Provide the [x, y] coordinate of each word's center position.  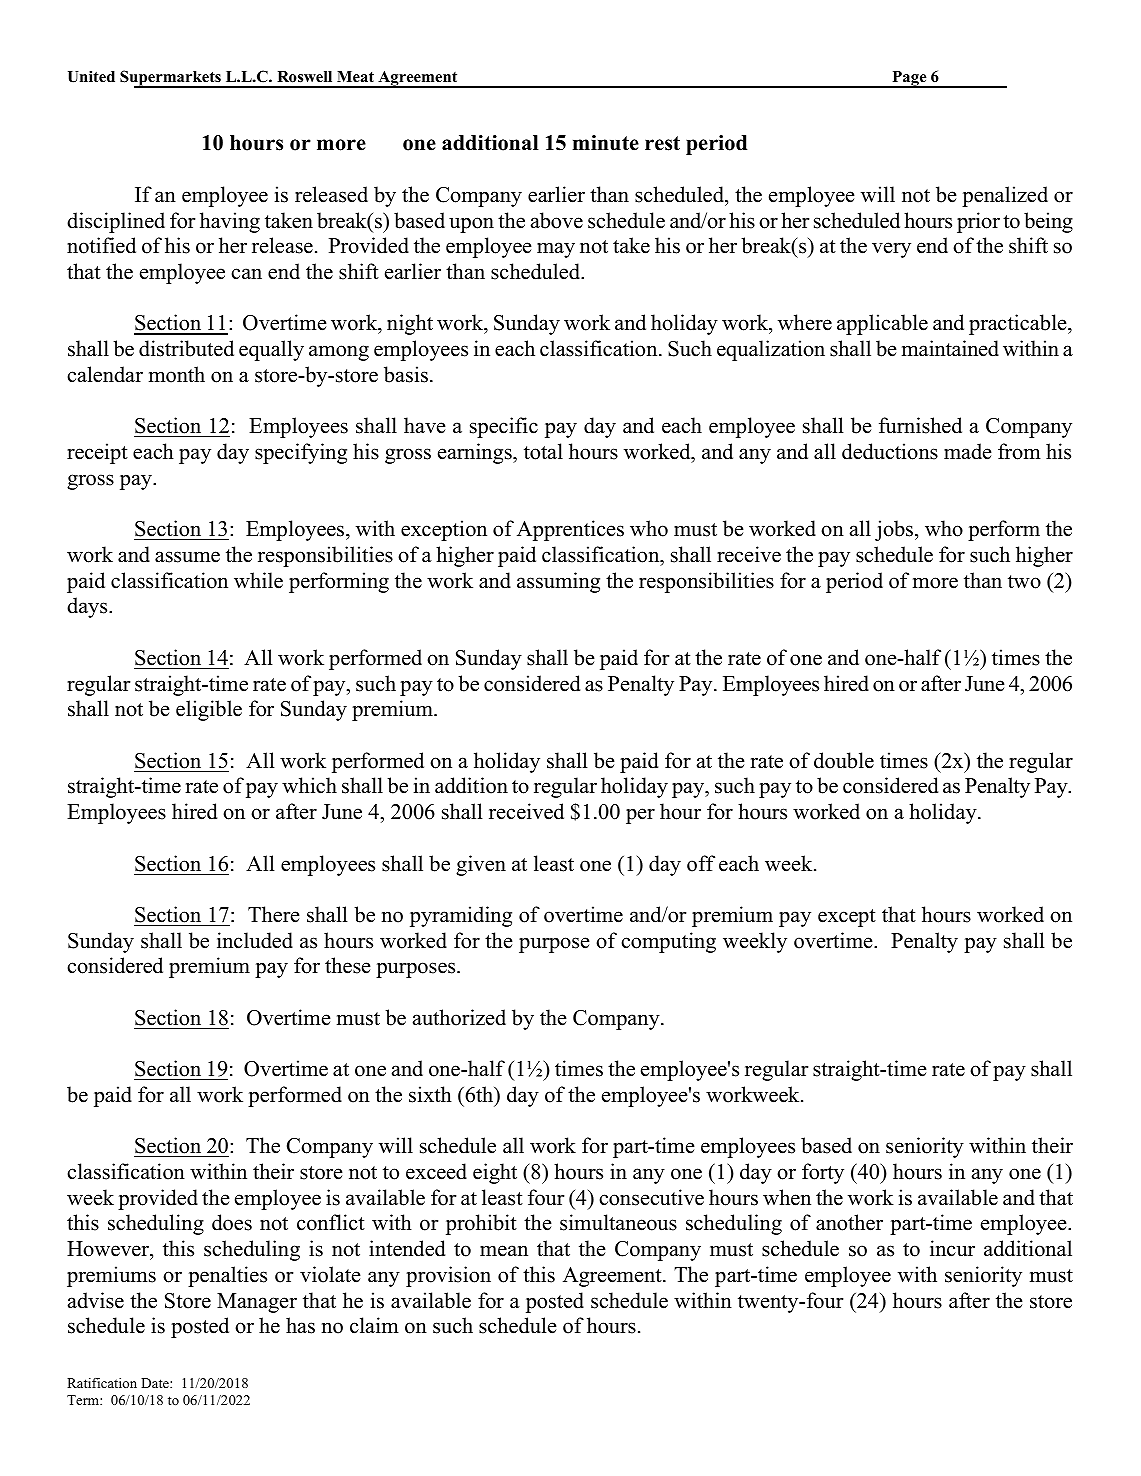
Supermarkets [171, 79]
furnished [920, 425]
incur [952, 1248]
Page [909, 79]
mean [504, 1251]
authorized [459, 1017]
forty [823, 1173]
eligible [209, 710]
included [255, 940]
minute [606, 143]
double [844, 760]
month [177, 374]
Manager [257, 1303]
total [543, 451]
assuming [558, 582]
